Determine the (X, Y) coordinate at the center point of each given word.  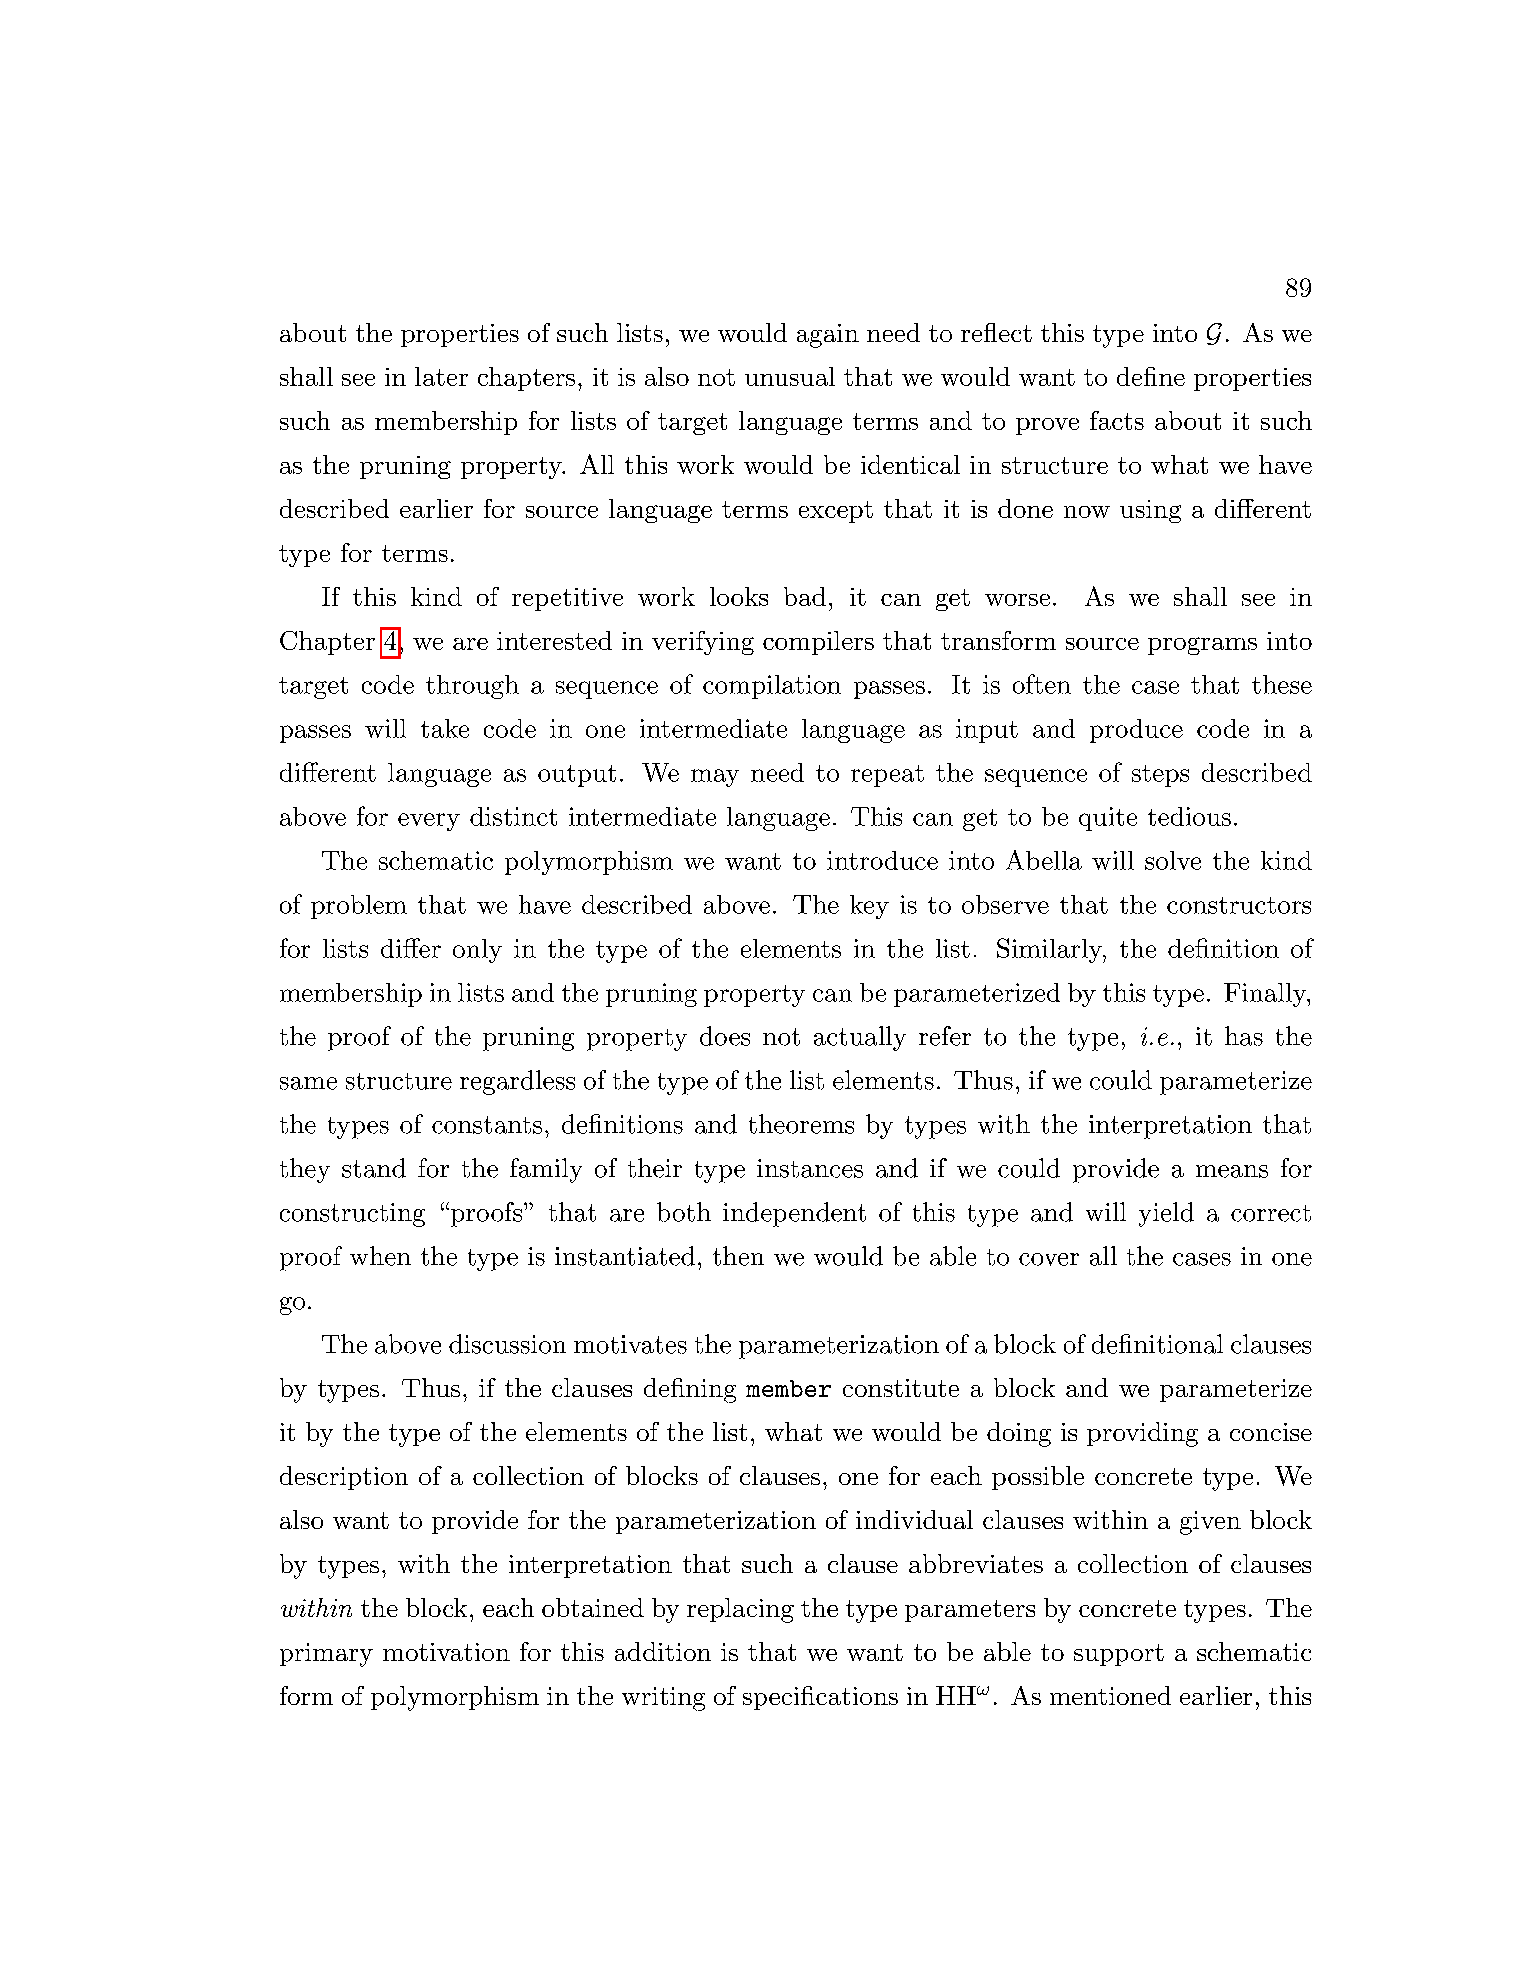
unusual (790, 376)
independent (794, 1214)
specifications (820, 1698)
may (715, 778)
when (380, 1256)
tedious (1189, 816)
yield (1166, 1214)
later (441, 376)
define (1151, 376)
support (1119, 1655)
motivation (446, 1652)
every (429, 822)
